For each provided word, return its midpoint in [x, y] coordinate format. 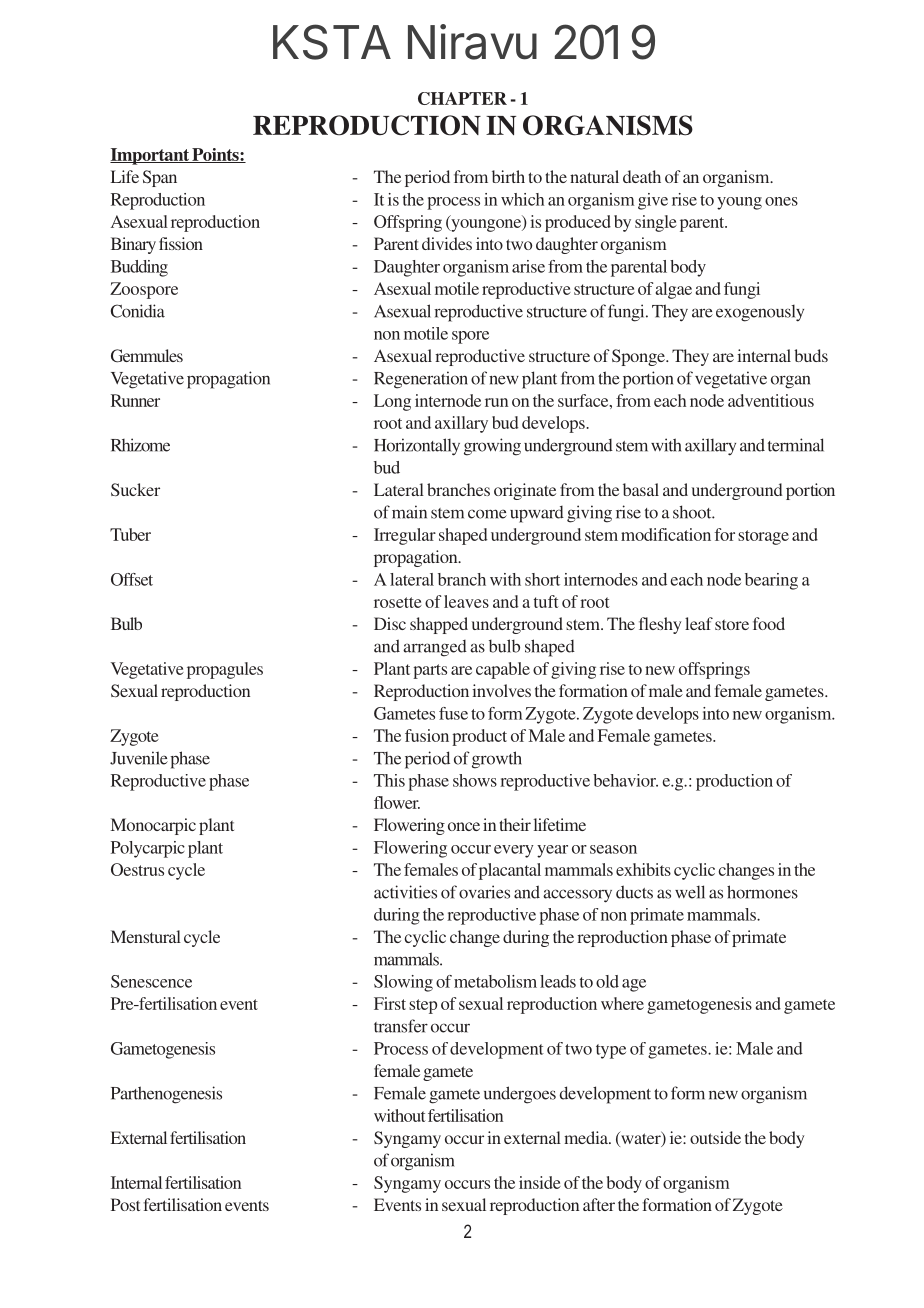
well [690, 892]
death [642, 176]
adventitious [771, 400]
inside [540, 1182]
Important [150, 156]
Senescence [151, 981]
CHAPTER [462, 98]
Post [125, 1204]
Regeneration [421, 380]
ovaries [484, 892]
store [732, 624]
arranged [435, 648]
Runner [135, 400]
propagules [225, 670]
